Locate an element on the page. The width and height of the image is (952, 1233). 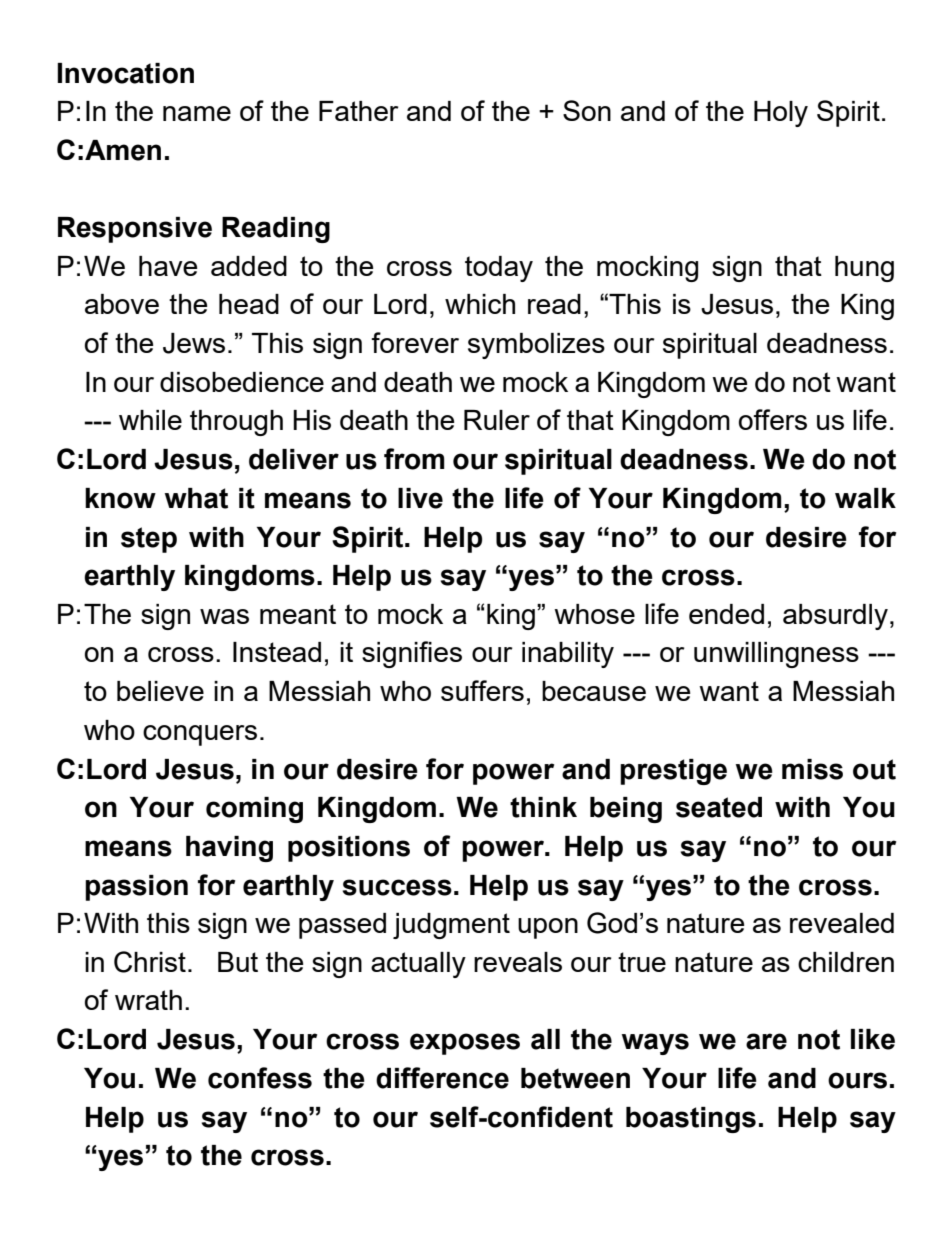
absurdly is located at coordinates (835, 617).
